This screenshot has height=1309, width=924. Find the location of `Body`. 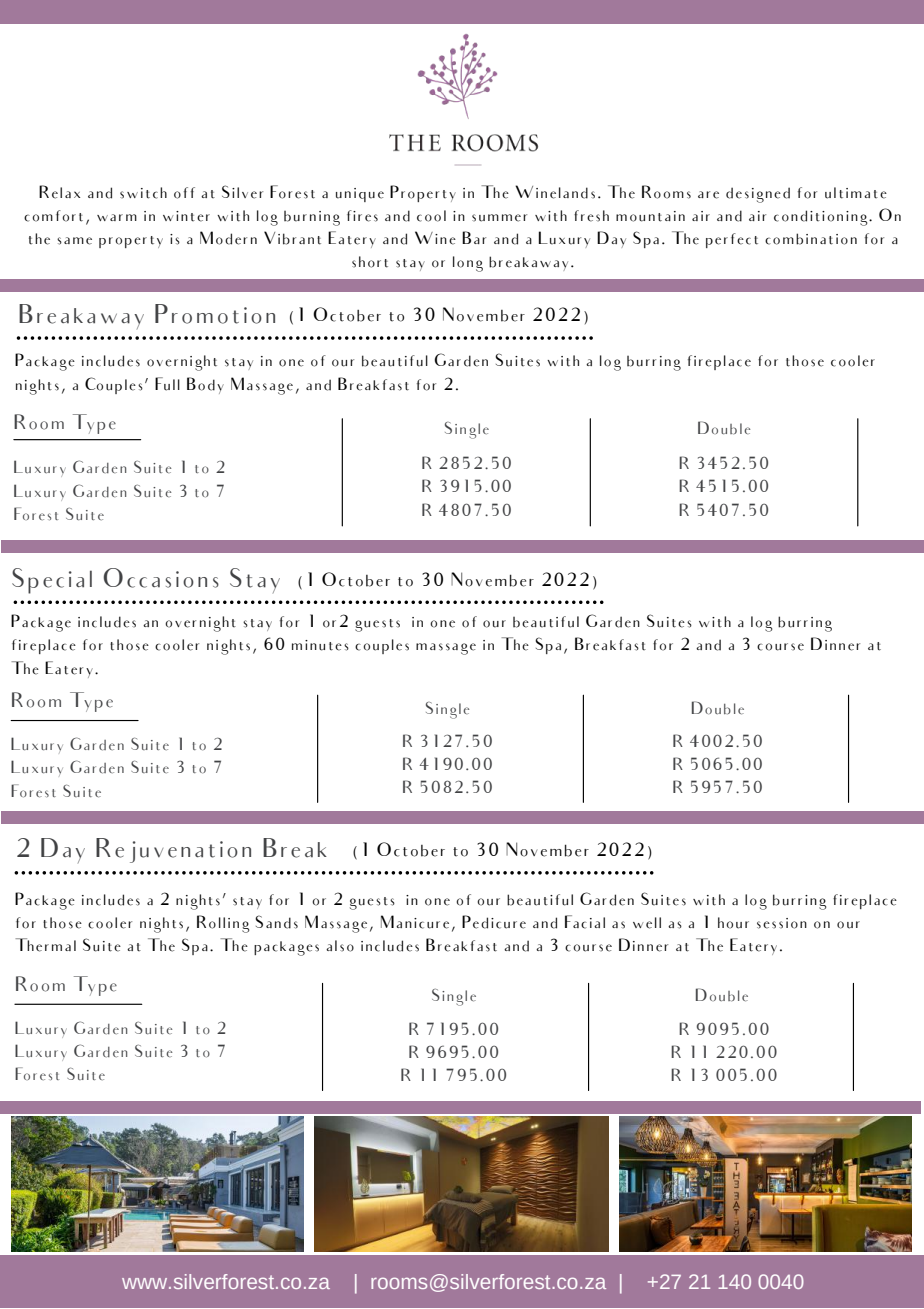

Body is located at coordinates (205, 385).
